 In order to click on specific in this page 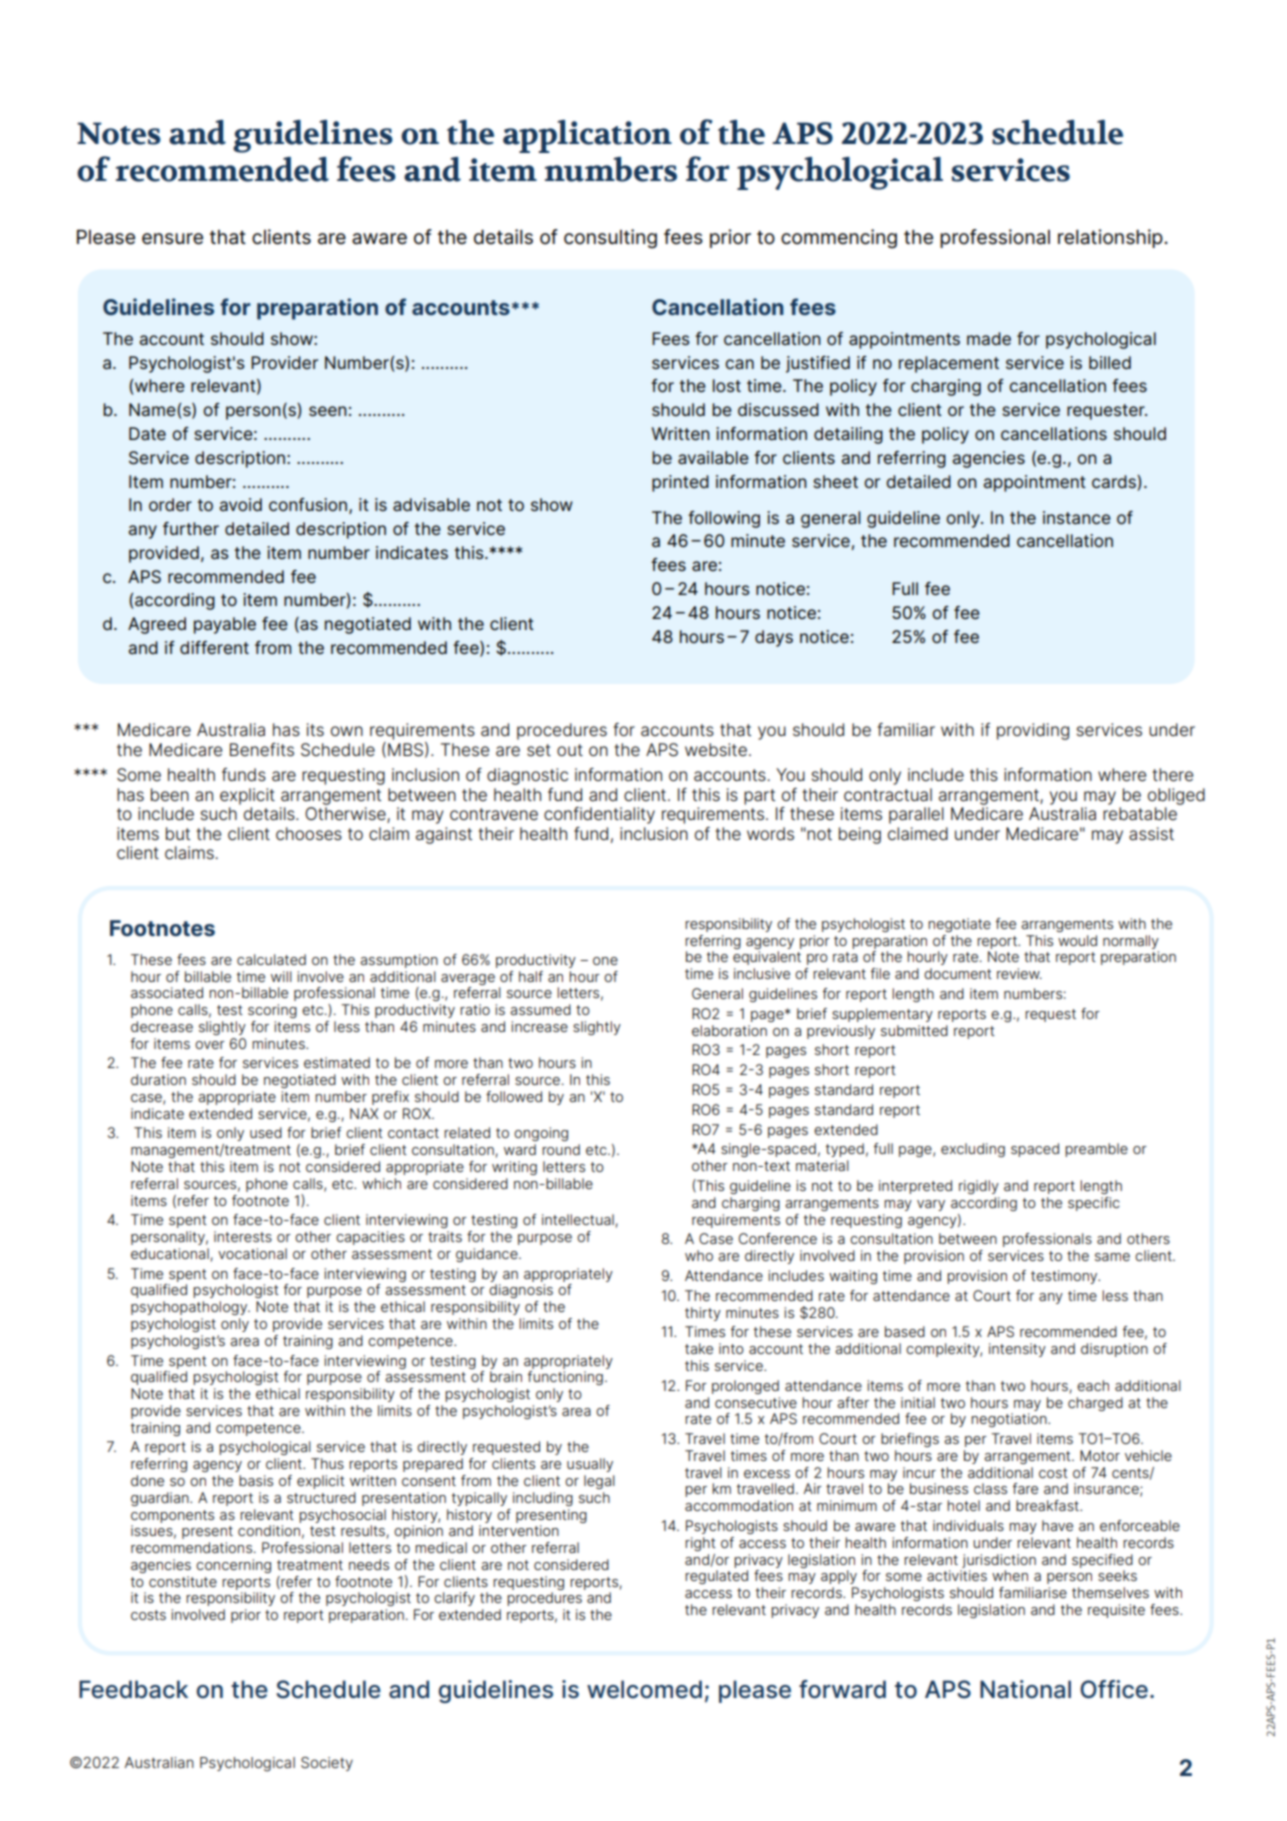, I will do `click(1094, 1204)`.
